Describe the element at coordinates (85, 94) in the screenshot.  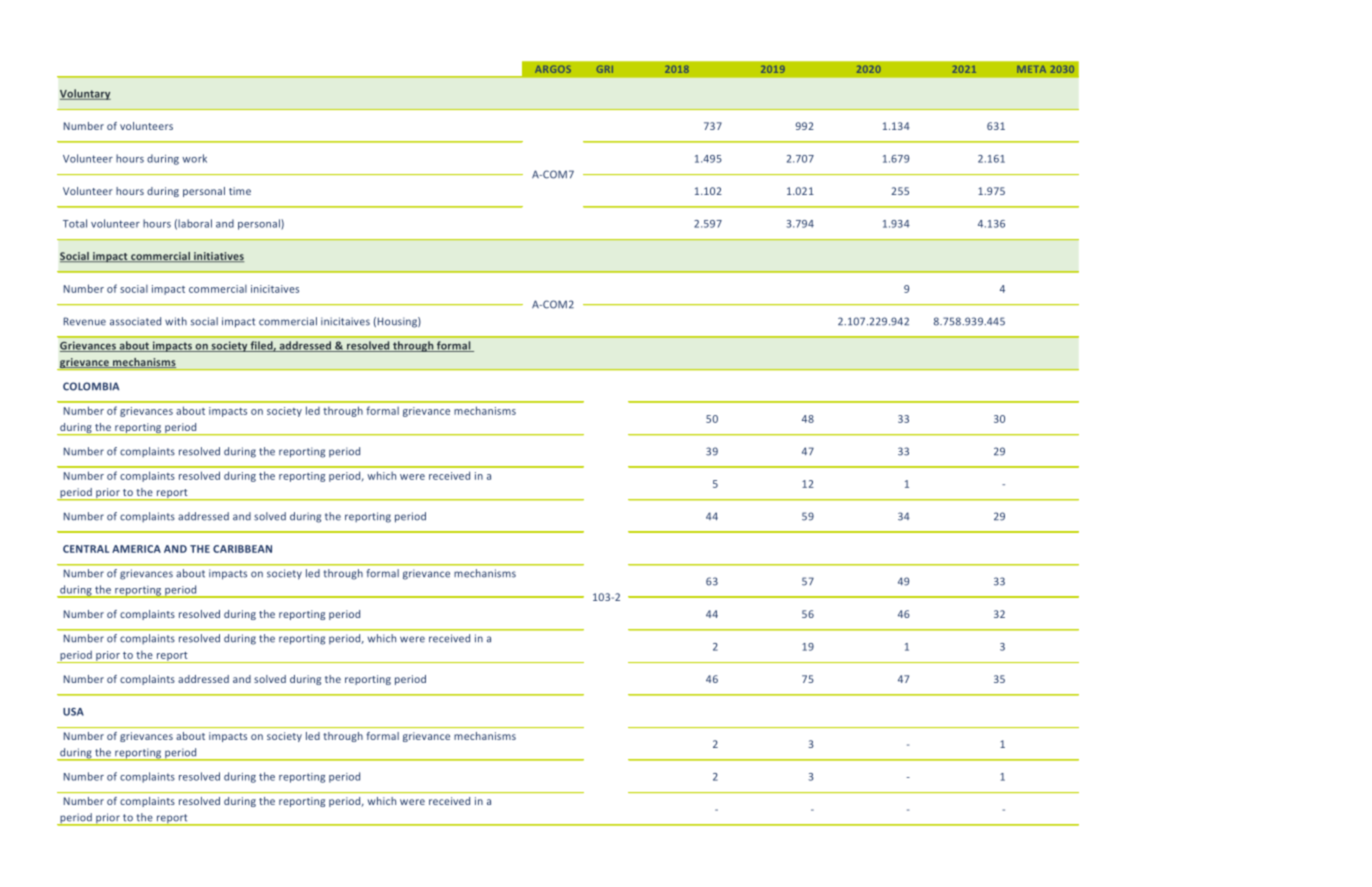
I see `Voluntary` at that location.
